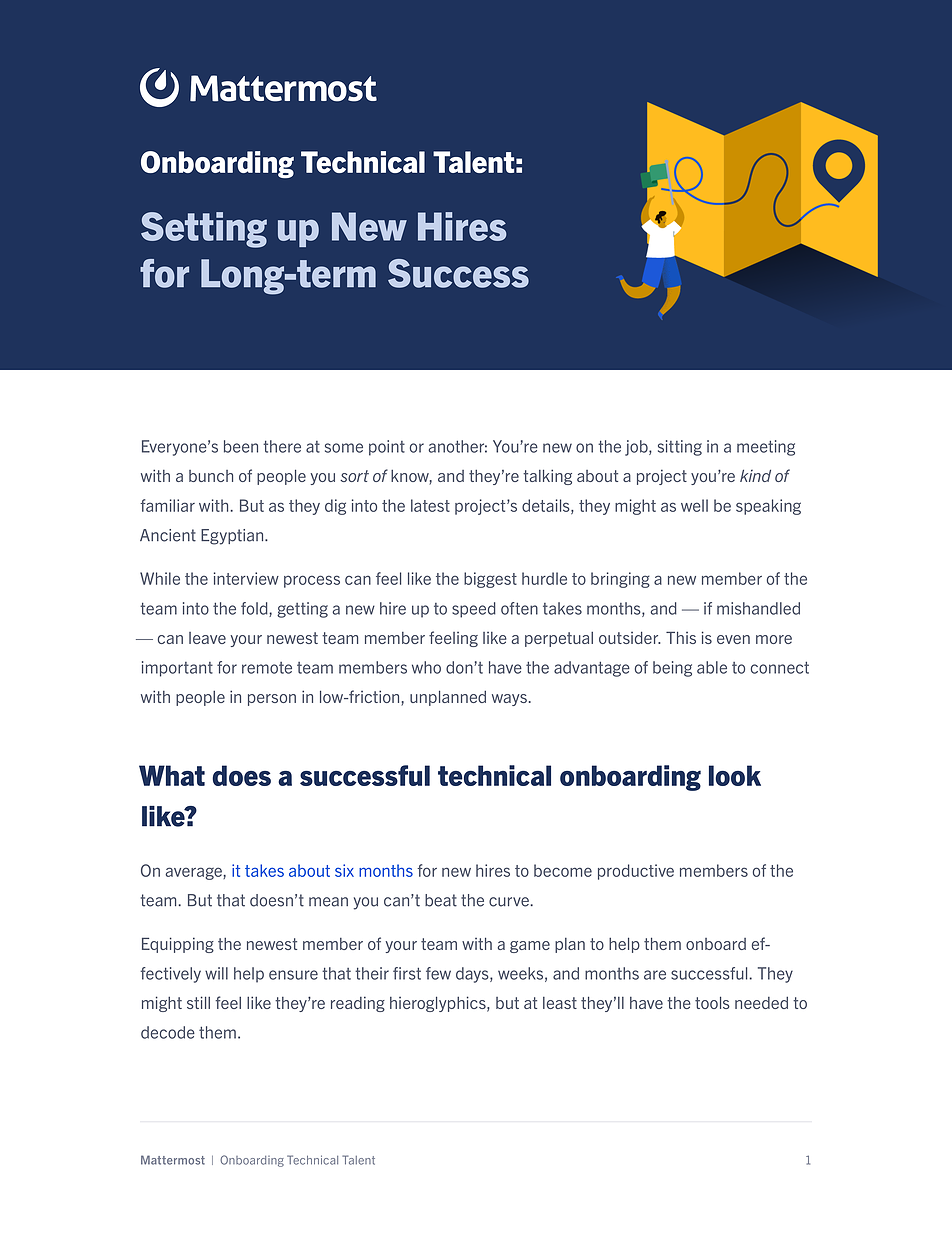 The image size is (952, 1233). What do you see at coordinates (233, 537) in the image?
I see `Egyptian` at bounding box center [233, 537].
